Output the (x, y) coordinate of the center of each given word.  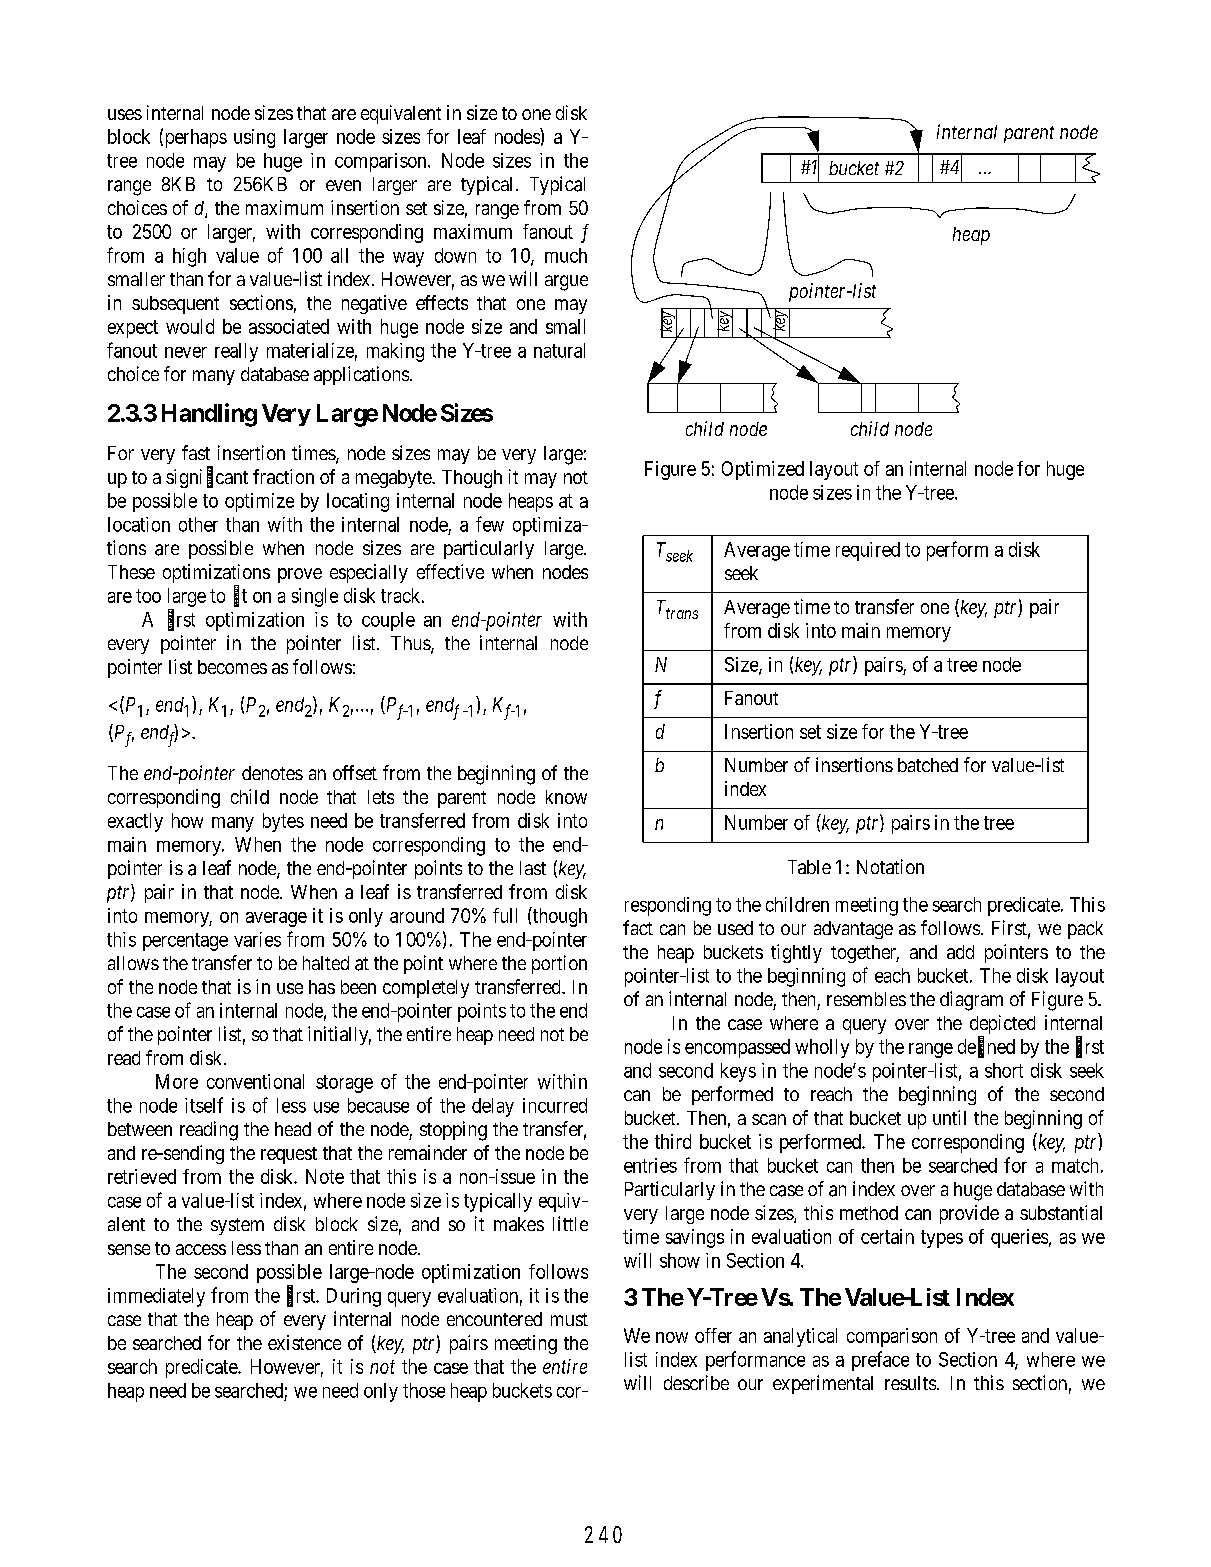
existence (304, 1342)
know (566, 797)
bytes (283, 822)
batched (928, 765)
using (254, 138)
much (566, 255)
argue (566, 283)
